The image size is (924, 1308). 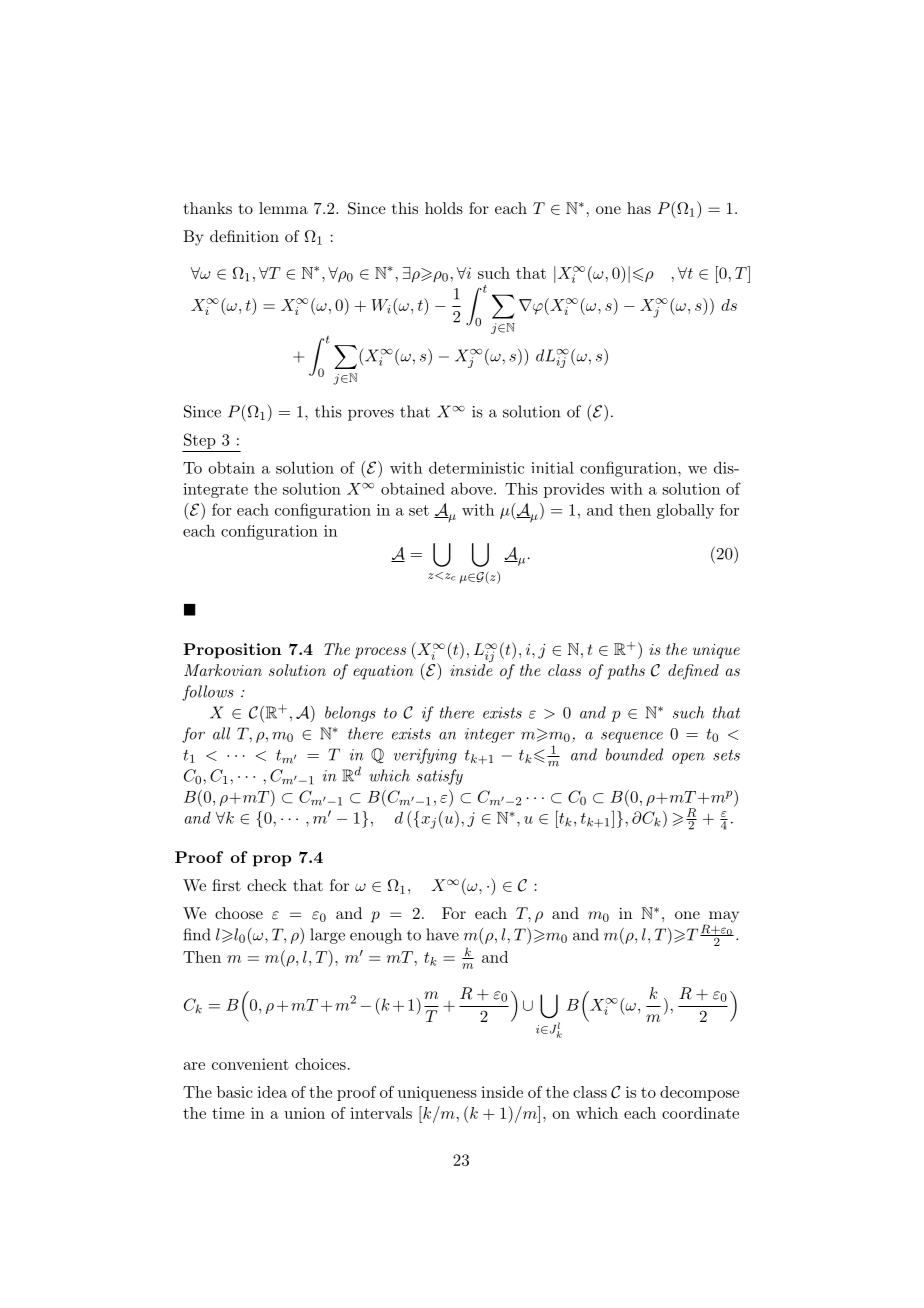 I want to click on check, so click(x=267, y=885).
